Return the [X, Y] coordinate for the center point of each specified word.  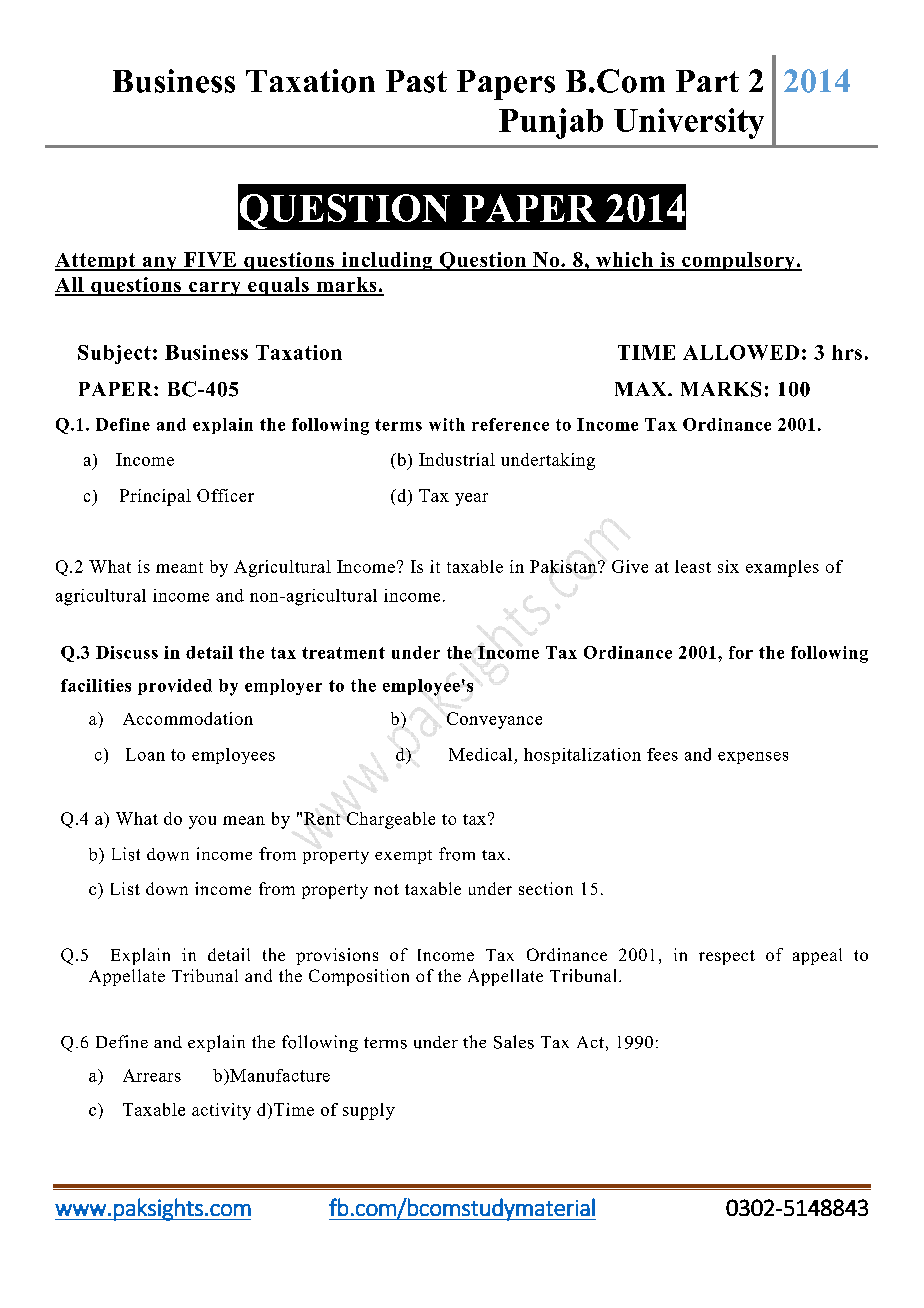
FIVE [210, 261]
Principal [155, 497]
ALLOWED [741, 352]
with [447, 424]
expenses [753, 758]
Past [416, 81]
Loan [145, 754]
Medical [480, 754]
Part [707, 81]
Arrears [152, 1075]
